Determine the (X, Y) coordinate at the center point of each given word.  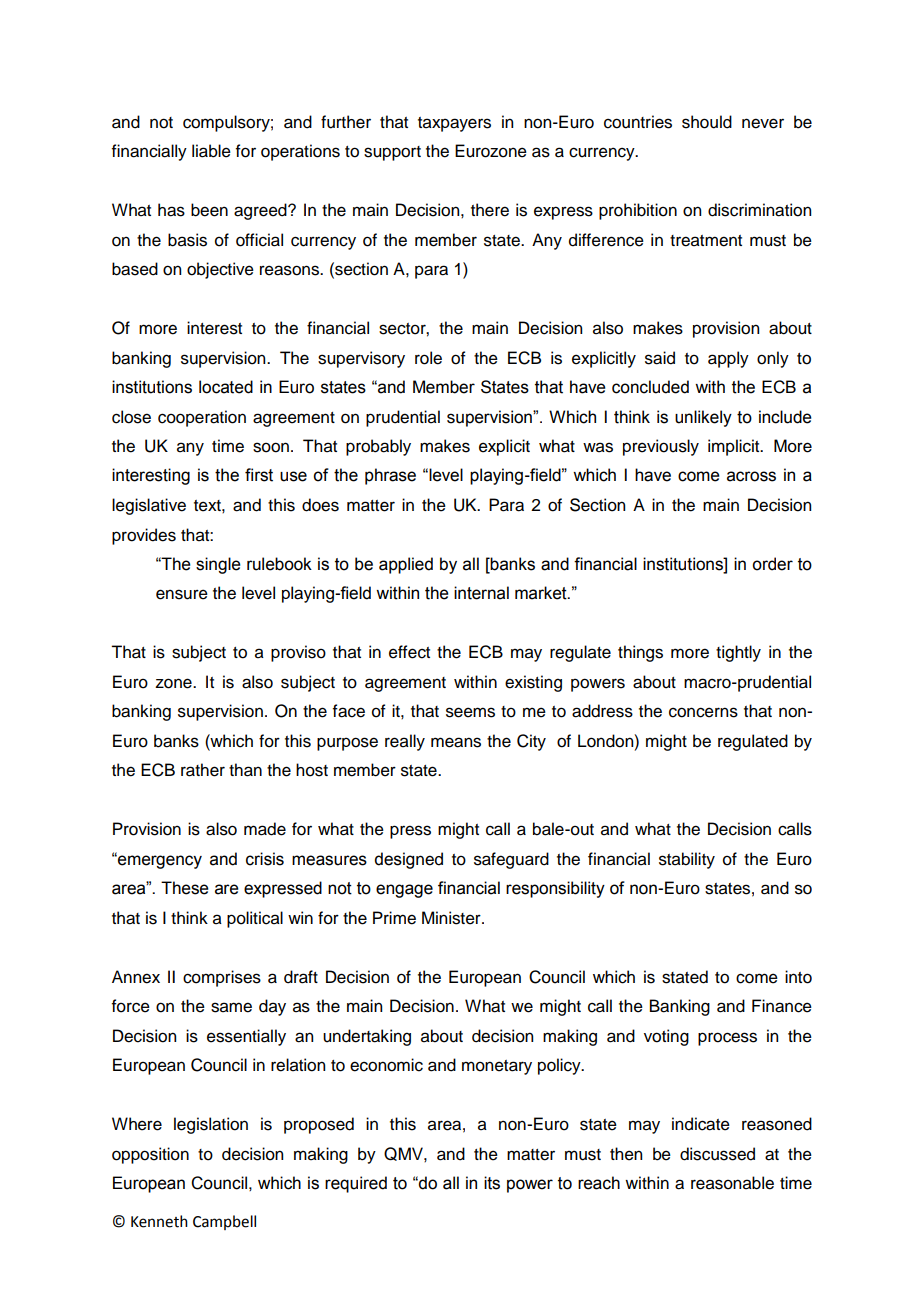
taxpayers (454, 124)
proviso (298, 653)
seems (470, 712)
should (707, 122)
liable (211, 151)
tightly (738, 653)
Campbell (224, 1222)
